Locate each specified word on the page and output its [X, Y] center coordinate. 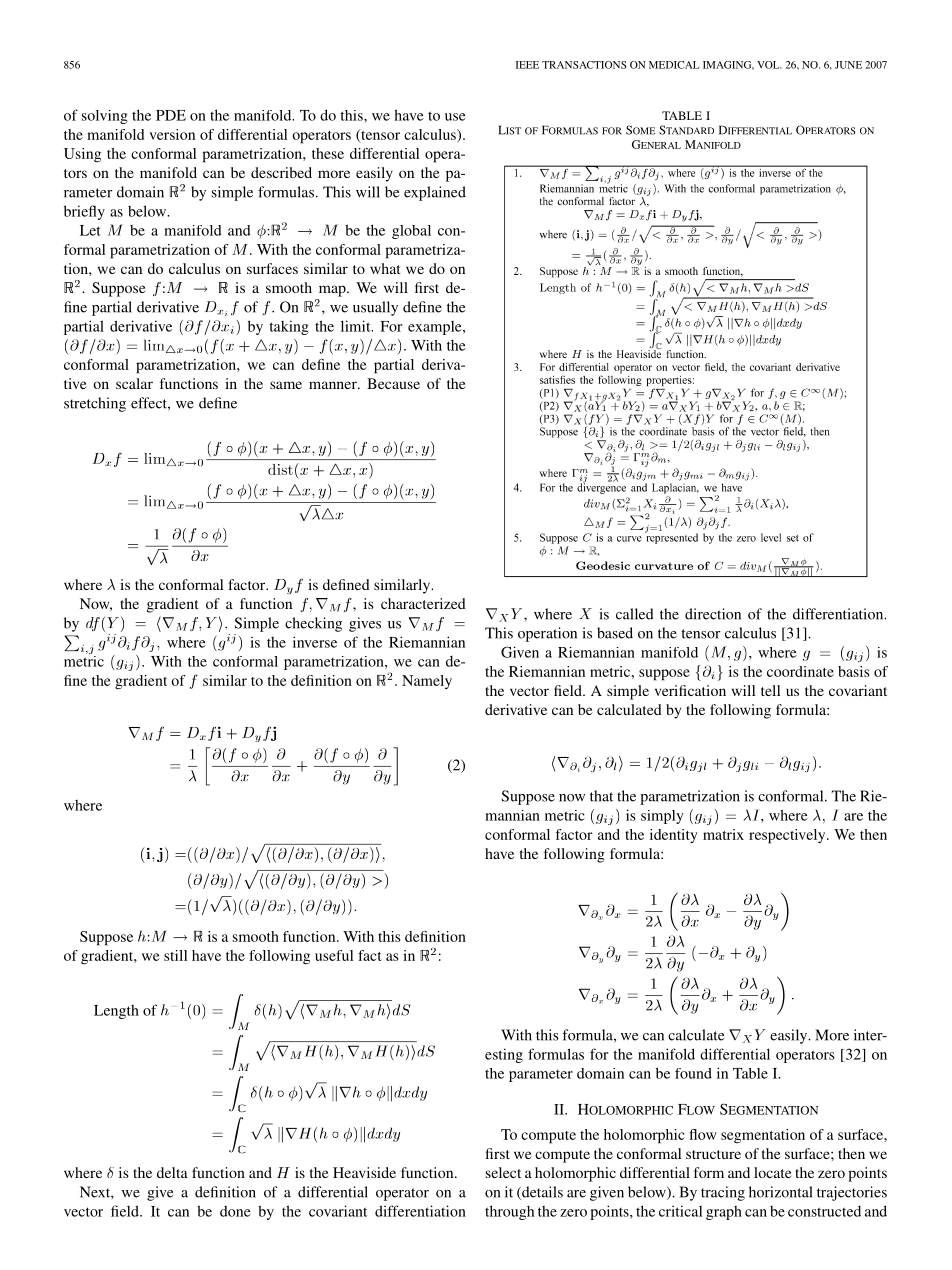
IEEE [527, 65]
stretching [95, 404]
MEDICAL [674, 65]
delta [172, 1172]
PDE [171, 115]
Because [393, 383]
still [175, 955]
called [635, 614]
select [503, 1172]
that [601, 796]
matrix [723, 834]
